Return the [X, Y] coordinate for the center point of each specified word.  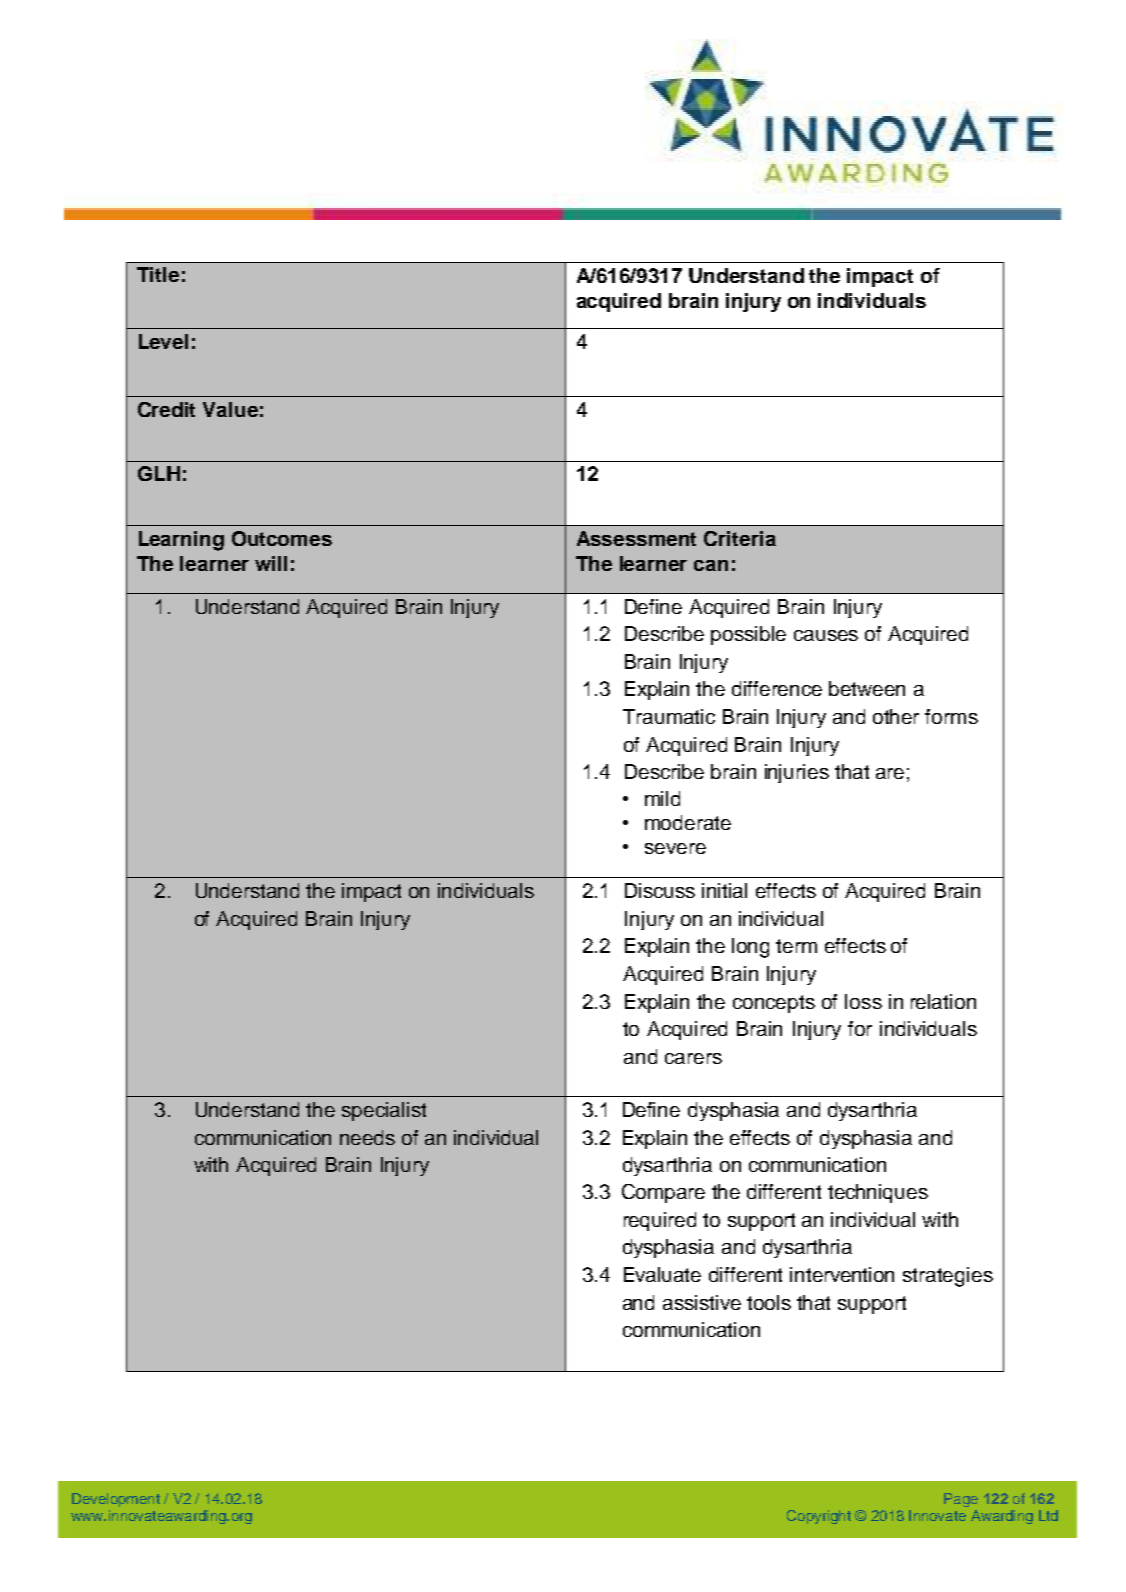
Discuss [660, 890]
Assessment [636, 538]
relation [943, 1001]
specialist [384, 1111]
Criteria [740, 538]
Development [116, 1500]
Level [163, 341]
